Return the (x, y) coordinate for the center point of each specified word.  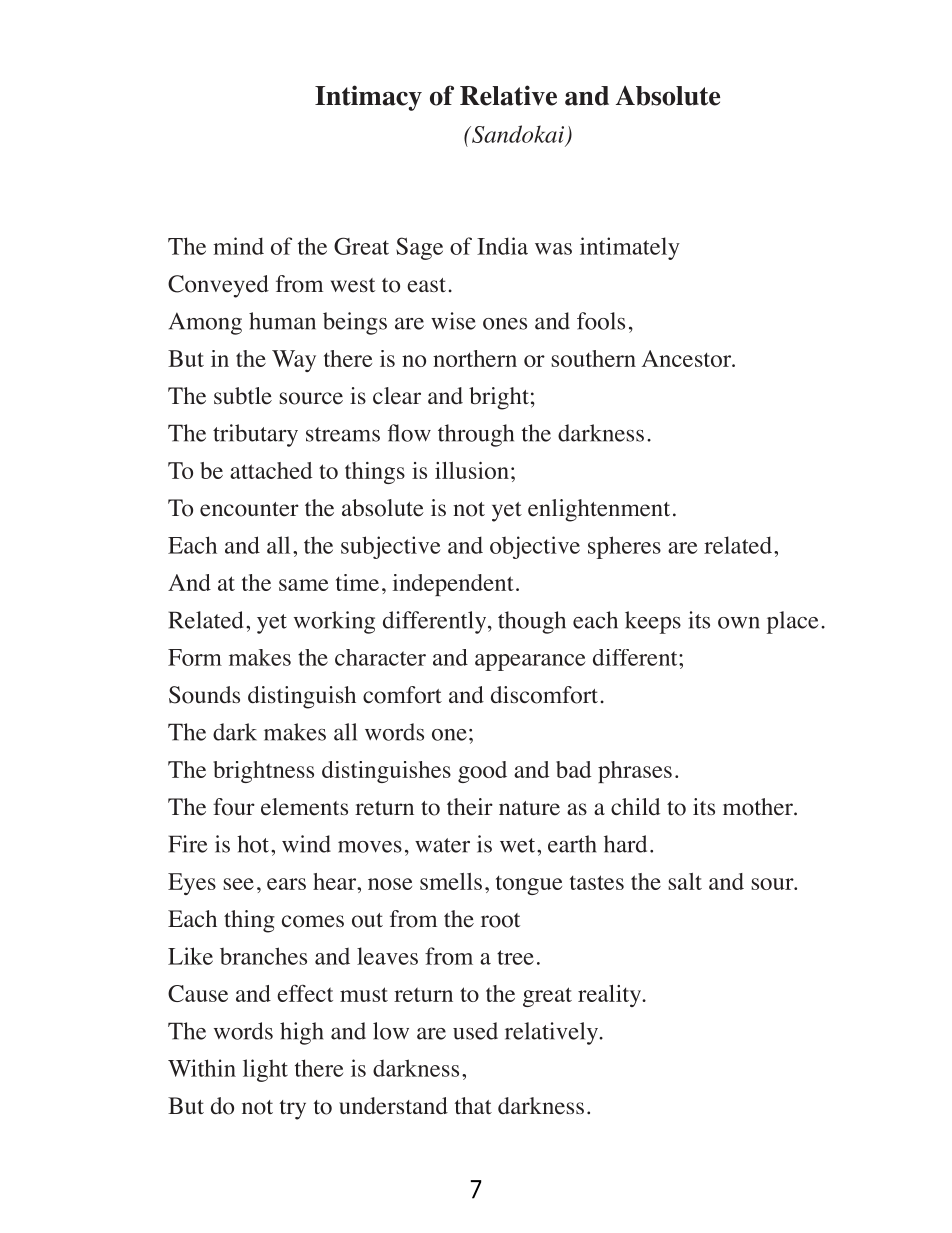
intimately (630, 248)
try (293, 1110)
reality (611, 996)
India (502, 246)
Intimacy (368, 98)
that (473, 1105)
